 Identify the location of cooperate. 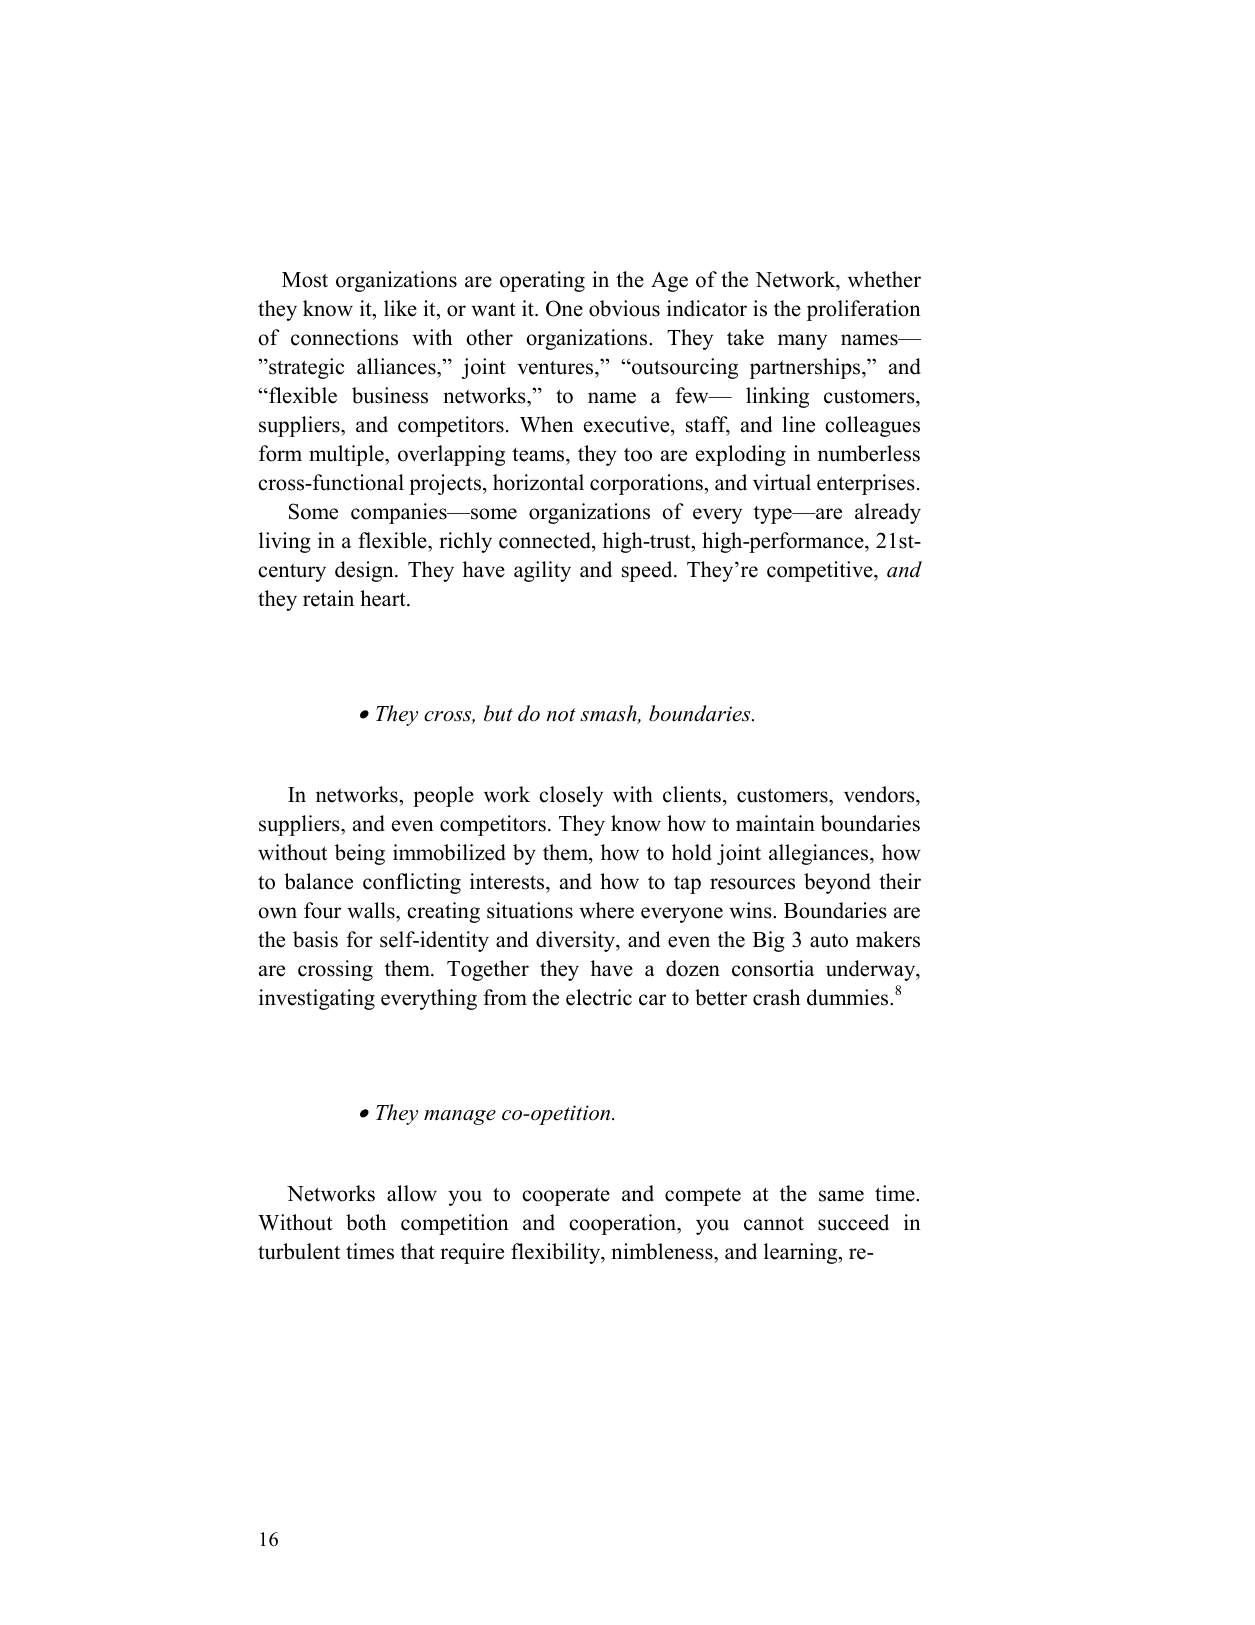
(566, 1197).
